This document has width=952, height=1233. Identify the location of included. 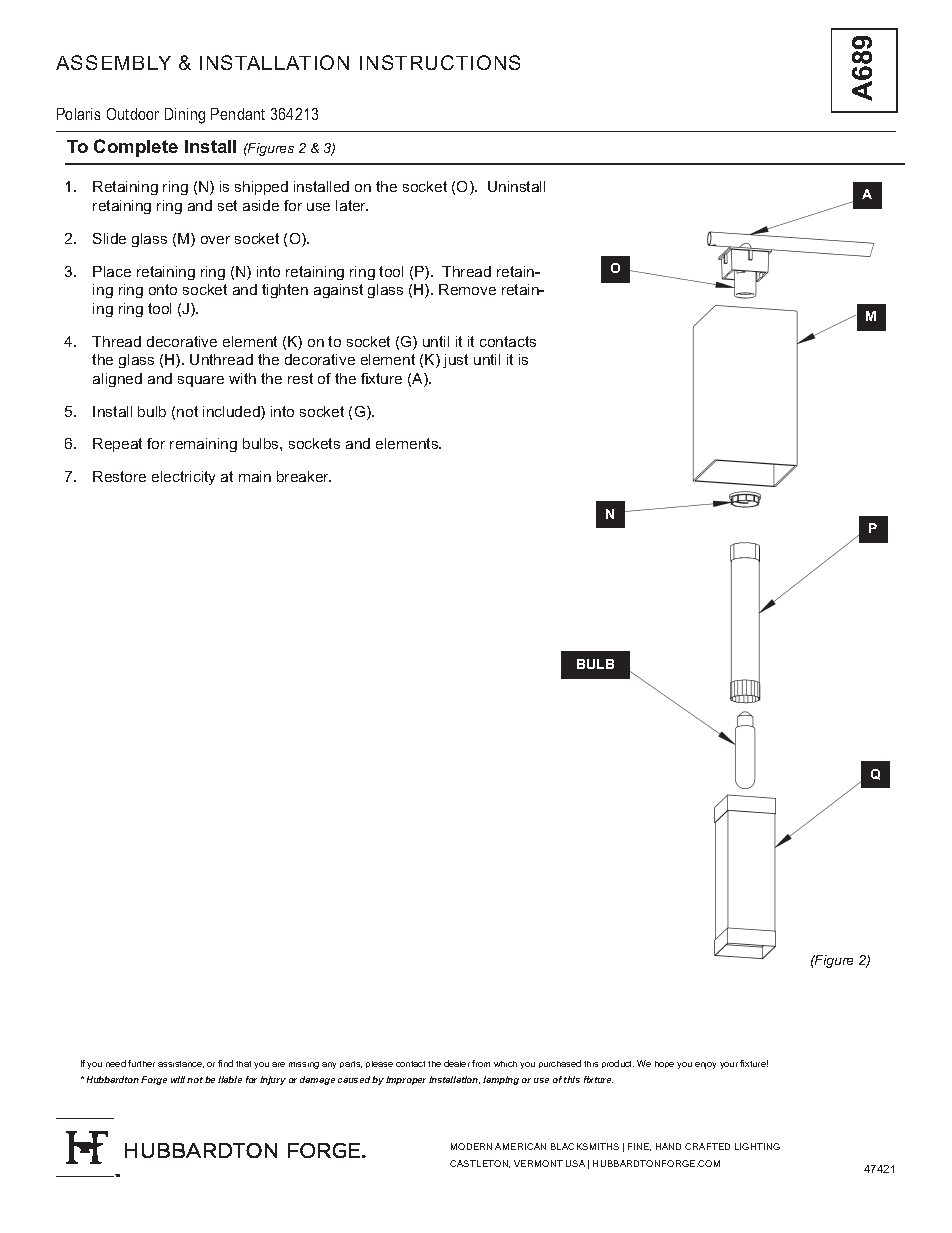
(232, 413).
